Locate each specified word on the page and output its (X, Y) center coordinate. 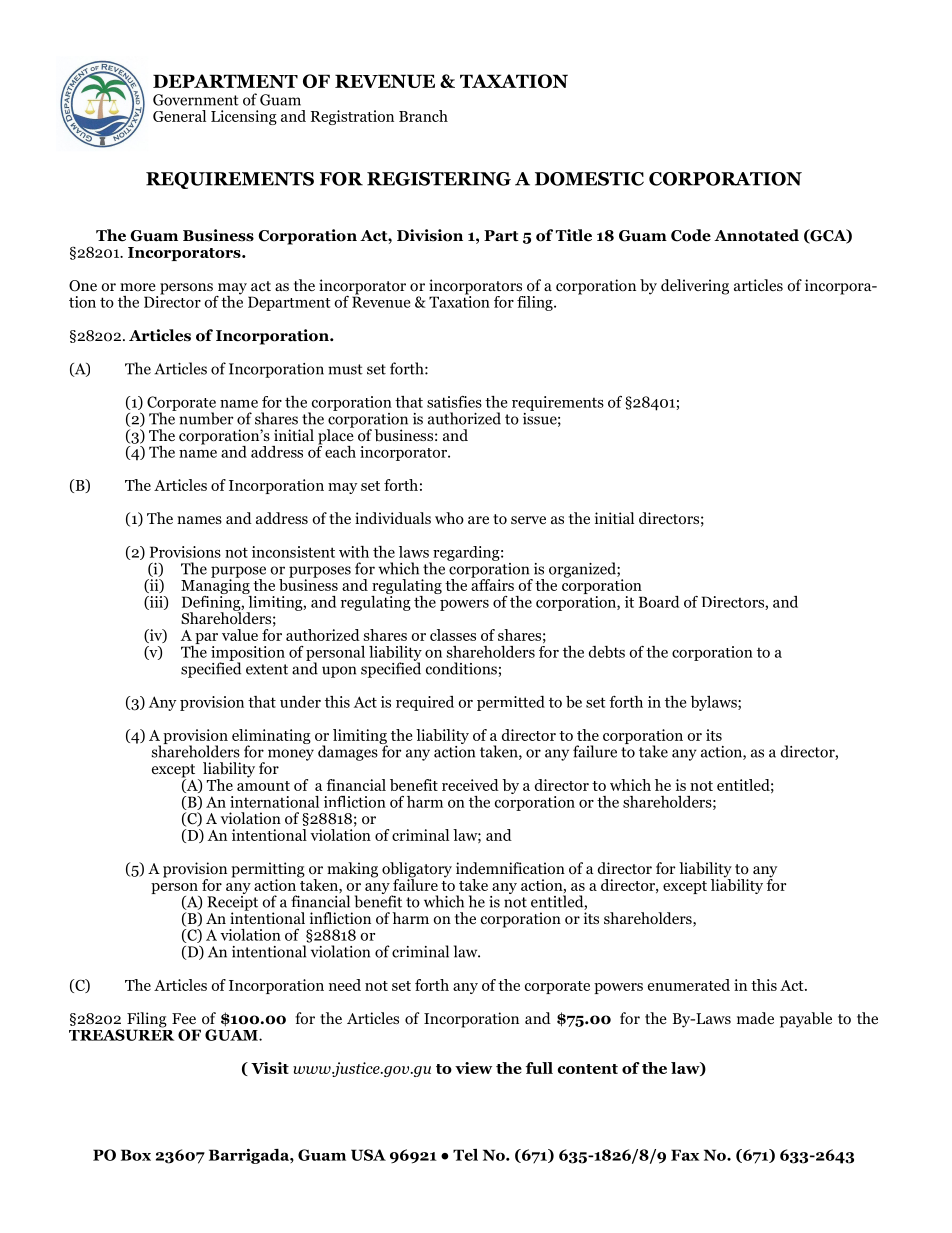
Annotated (756, 235)
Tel (465, 1155)
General (179, 116)
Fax (685, 1155)
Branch (423, 116)
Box (136, 1155)
